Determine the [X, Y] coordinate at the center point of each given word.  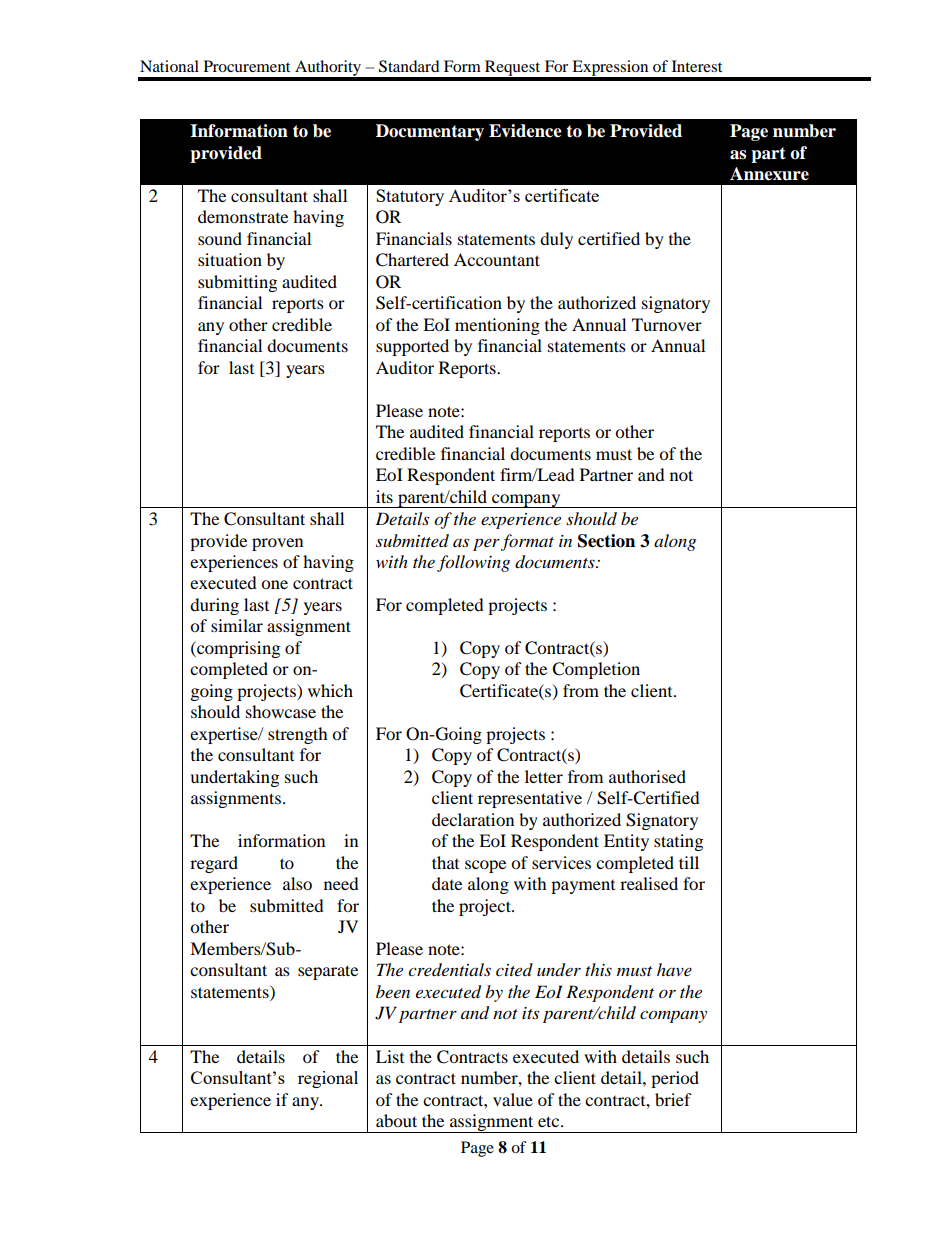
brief [673, 1099]
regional [328, 1079]
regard [214, 864]
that [445, 862]
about [396, 1120]
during [214, 606]
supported [412, 347]
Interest [697, 66]
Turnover [667, 324]
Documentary [430, 132]
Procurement [247, 66]
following [473, 563]
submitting [237, 283]
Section [606, 541]
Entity [626, 842]
